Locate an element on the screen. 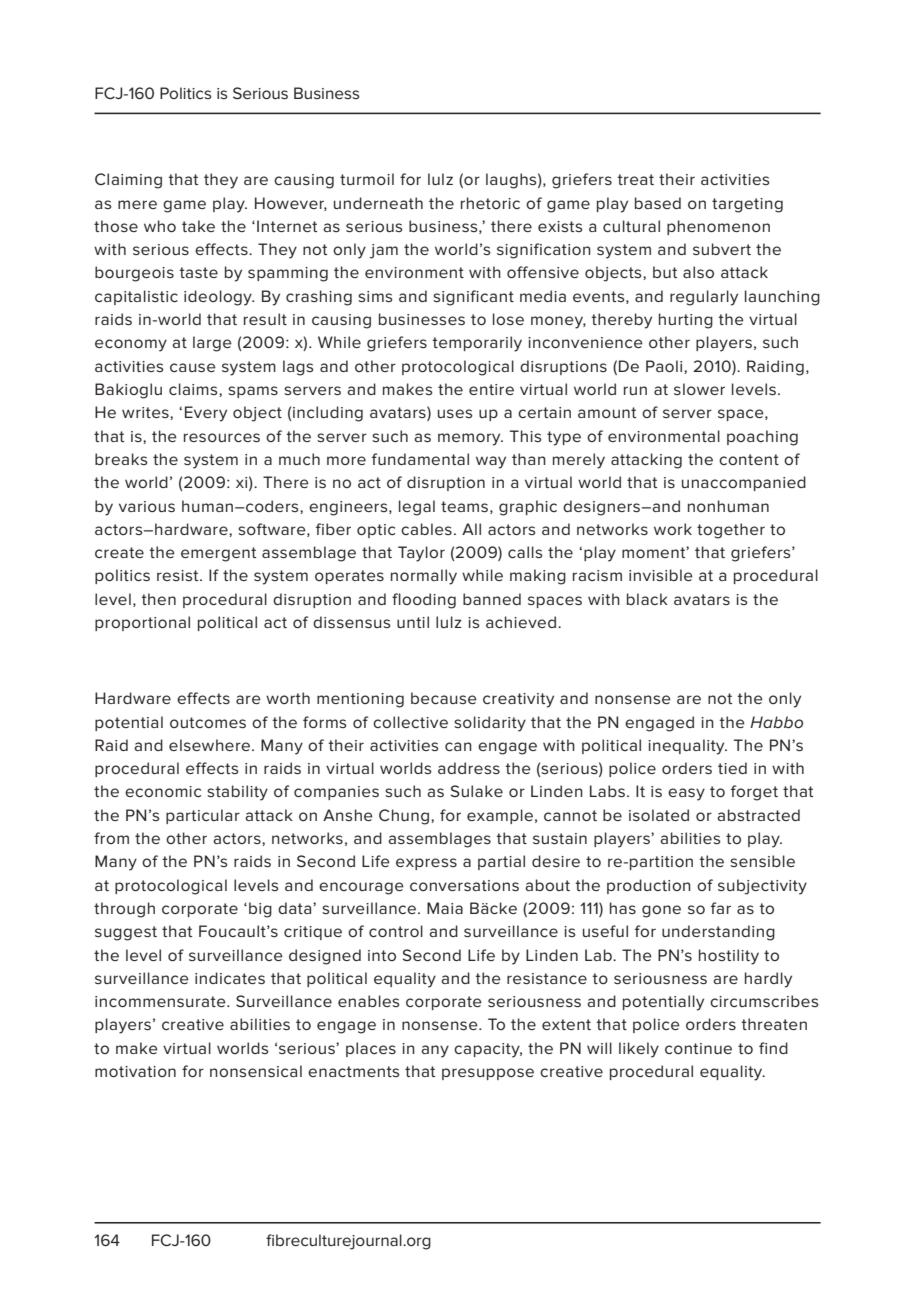 The image size is (924, 1308). take is located at coordinates (198, 226).
